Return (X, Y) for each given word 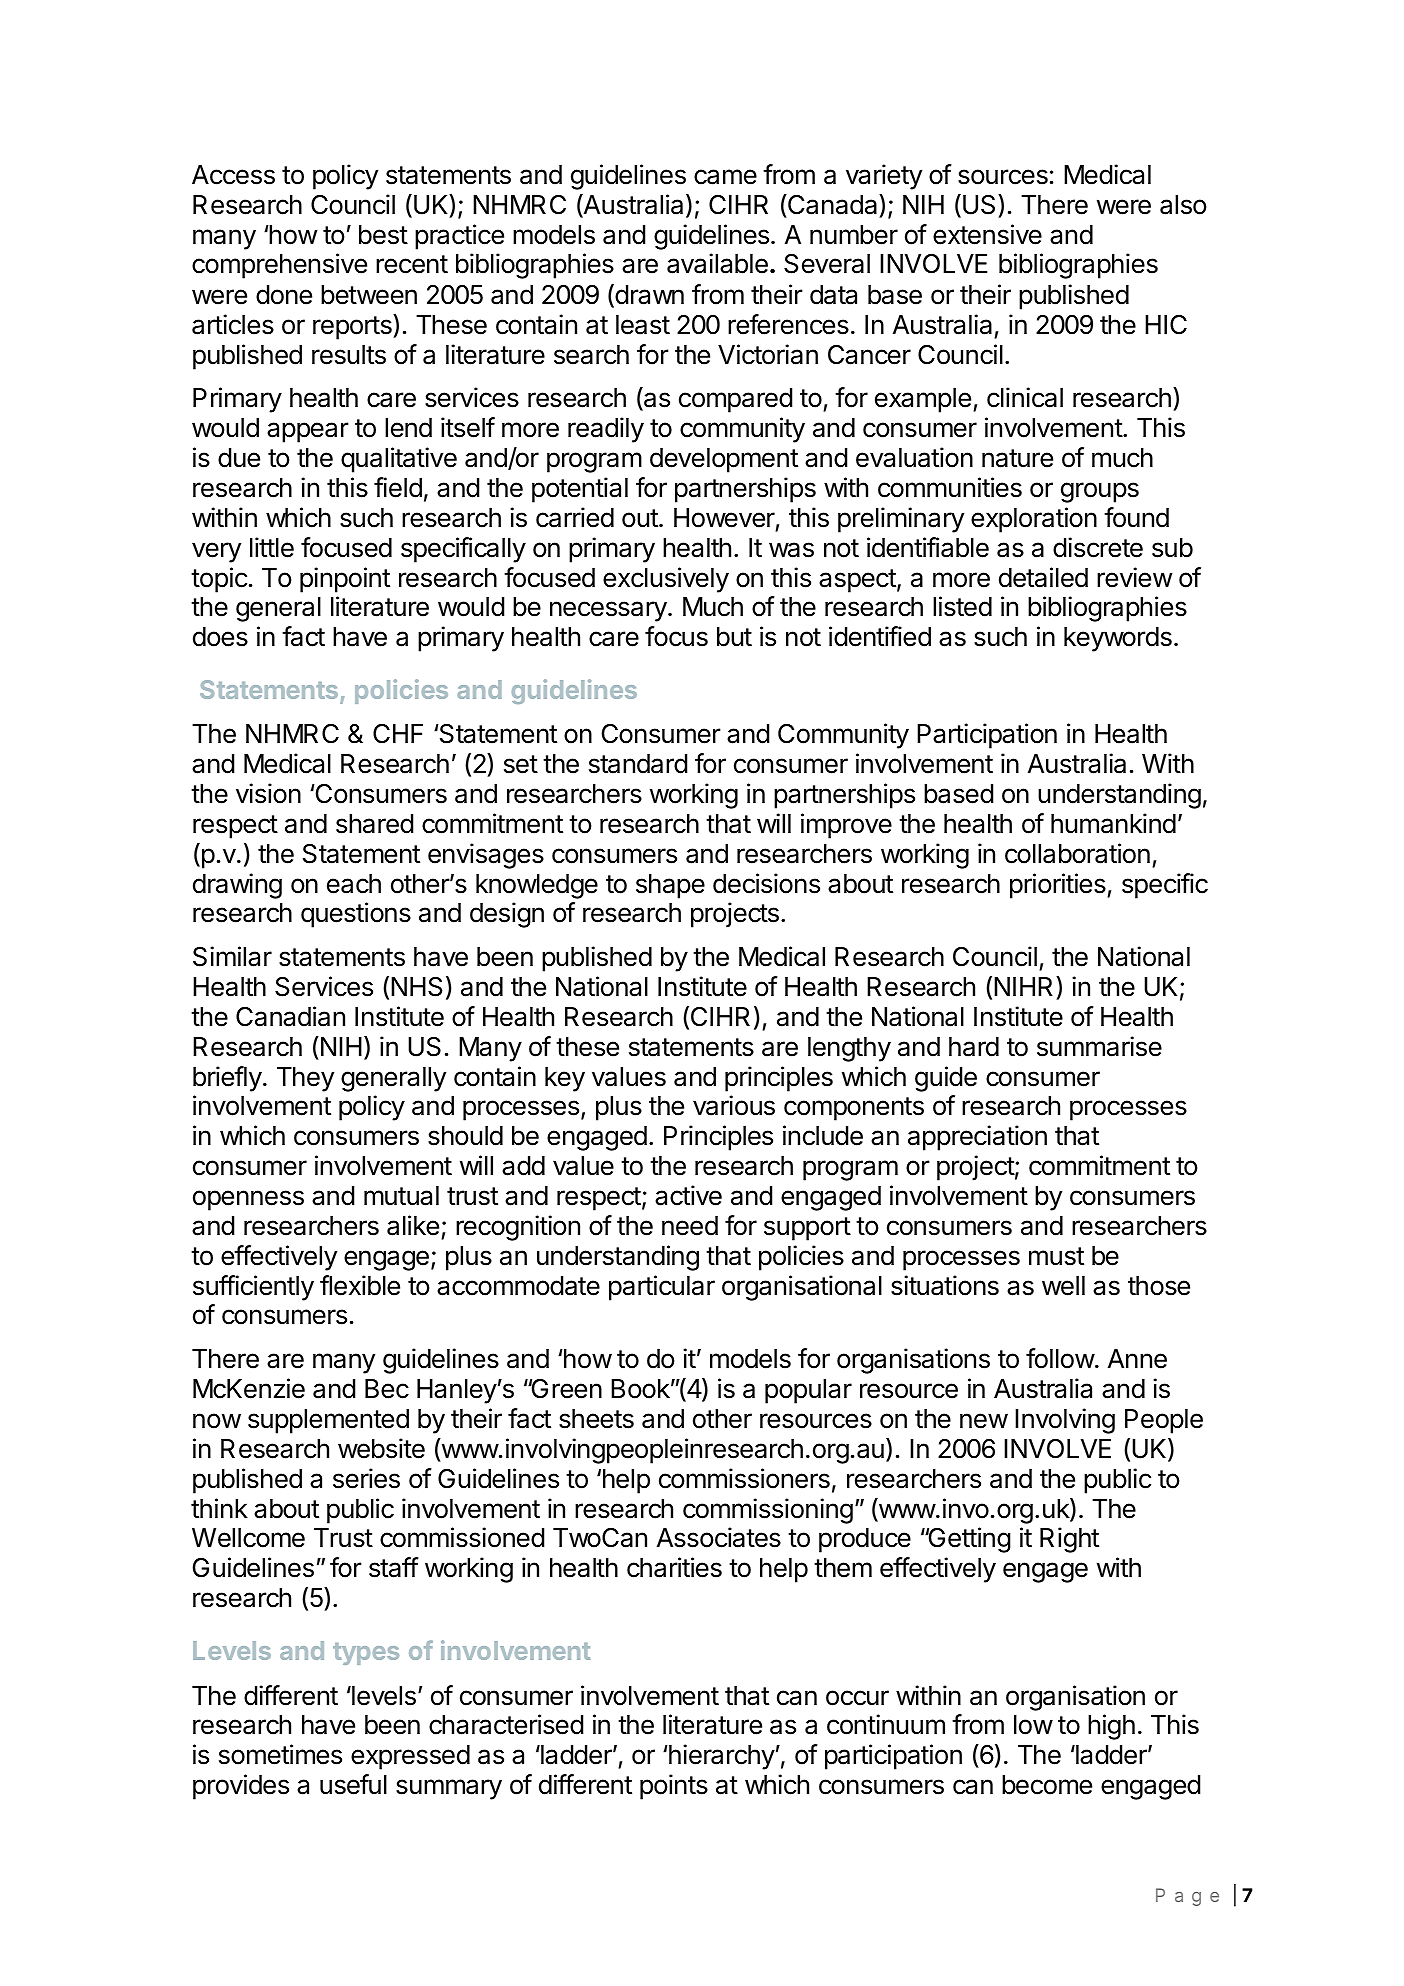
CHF (398, 734)
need (690, 1226)
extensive (987, 234)
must (1056, 1256)
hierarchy (721, 1757)
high (1111, 1727)
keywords (1118, 639)
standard (638, 764)
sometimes (280, 1754)
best (383, 235)
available (717, 263)
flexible (360, 1285)
